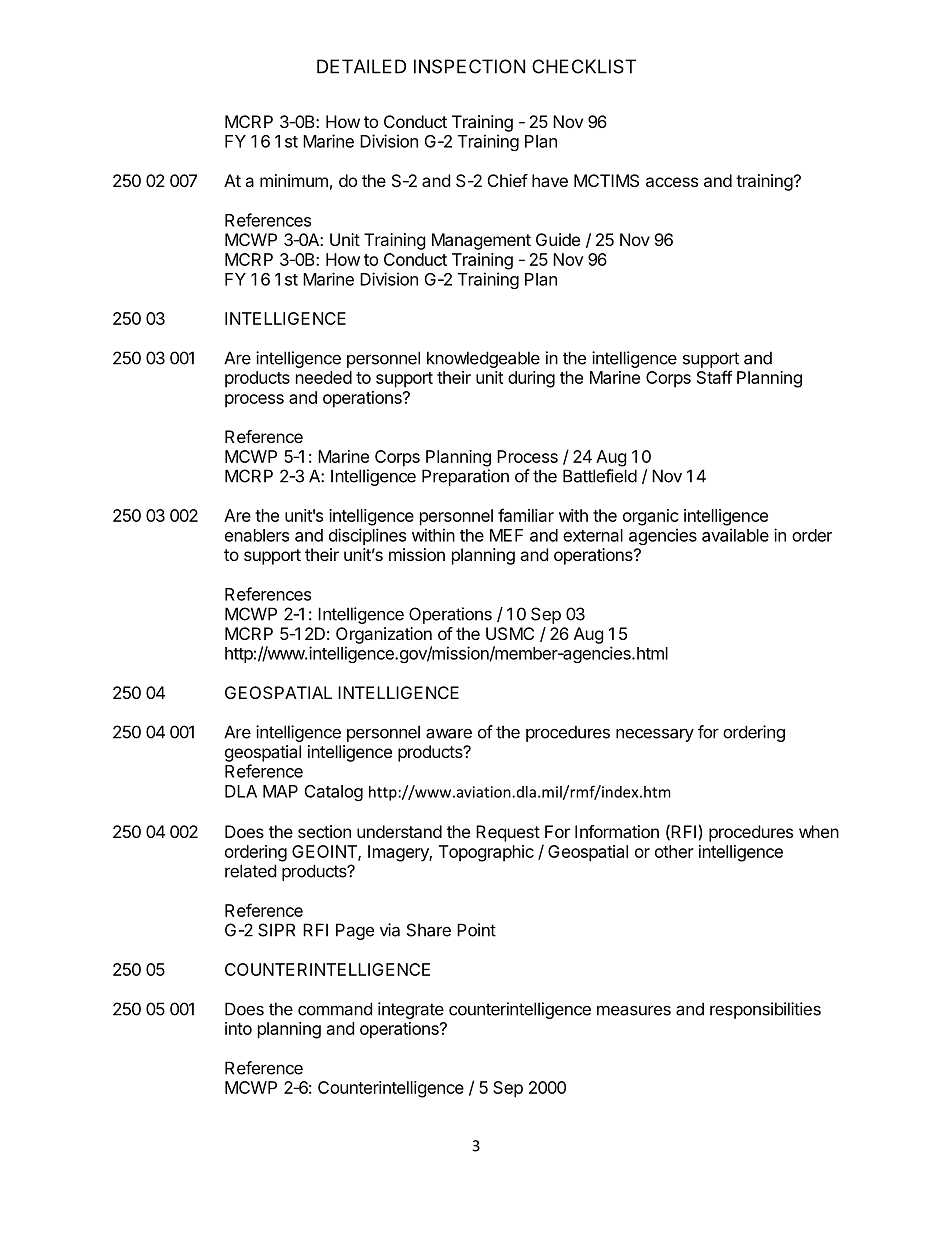 This document has width=952, height=1233. Describe the element at coordinates (672, 182) in the document. I see `access` at that location.
